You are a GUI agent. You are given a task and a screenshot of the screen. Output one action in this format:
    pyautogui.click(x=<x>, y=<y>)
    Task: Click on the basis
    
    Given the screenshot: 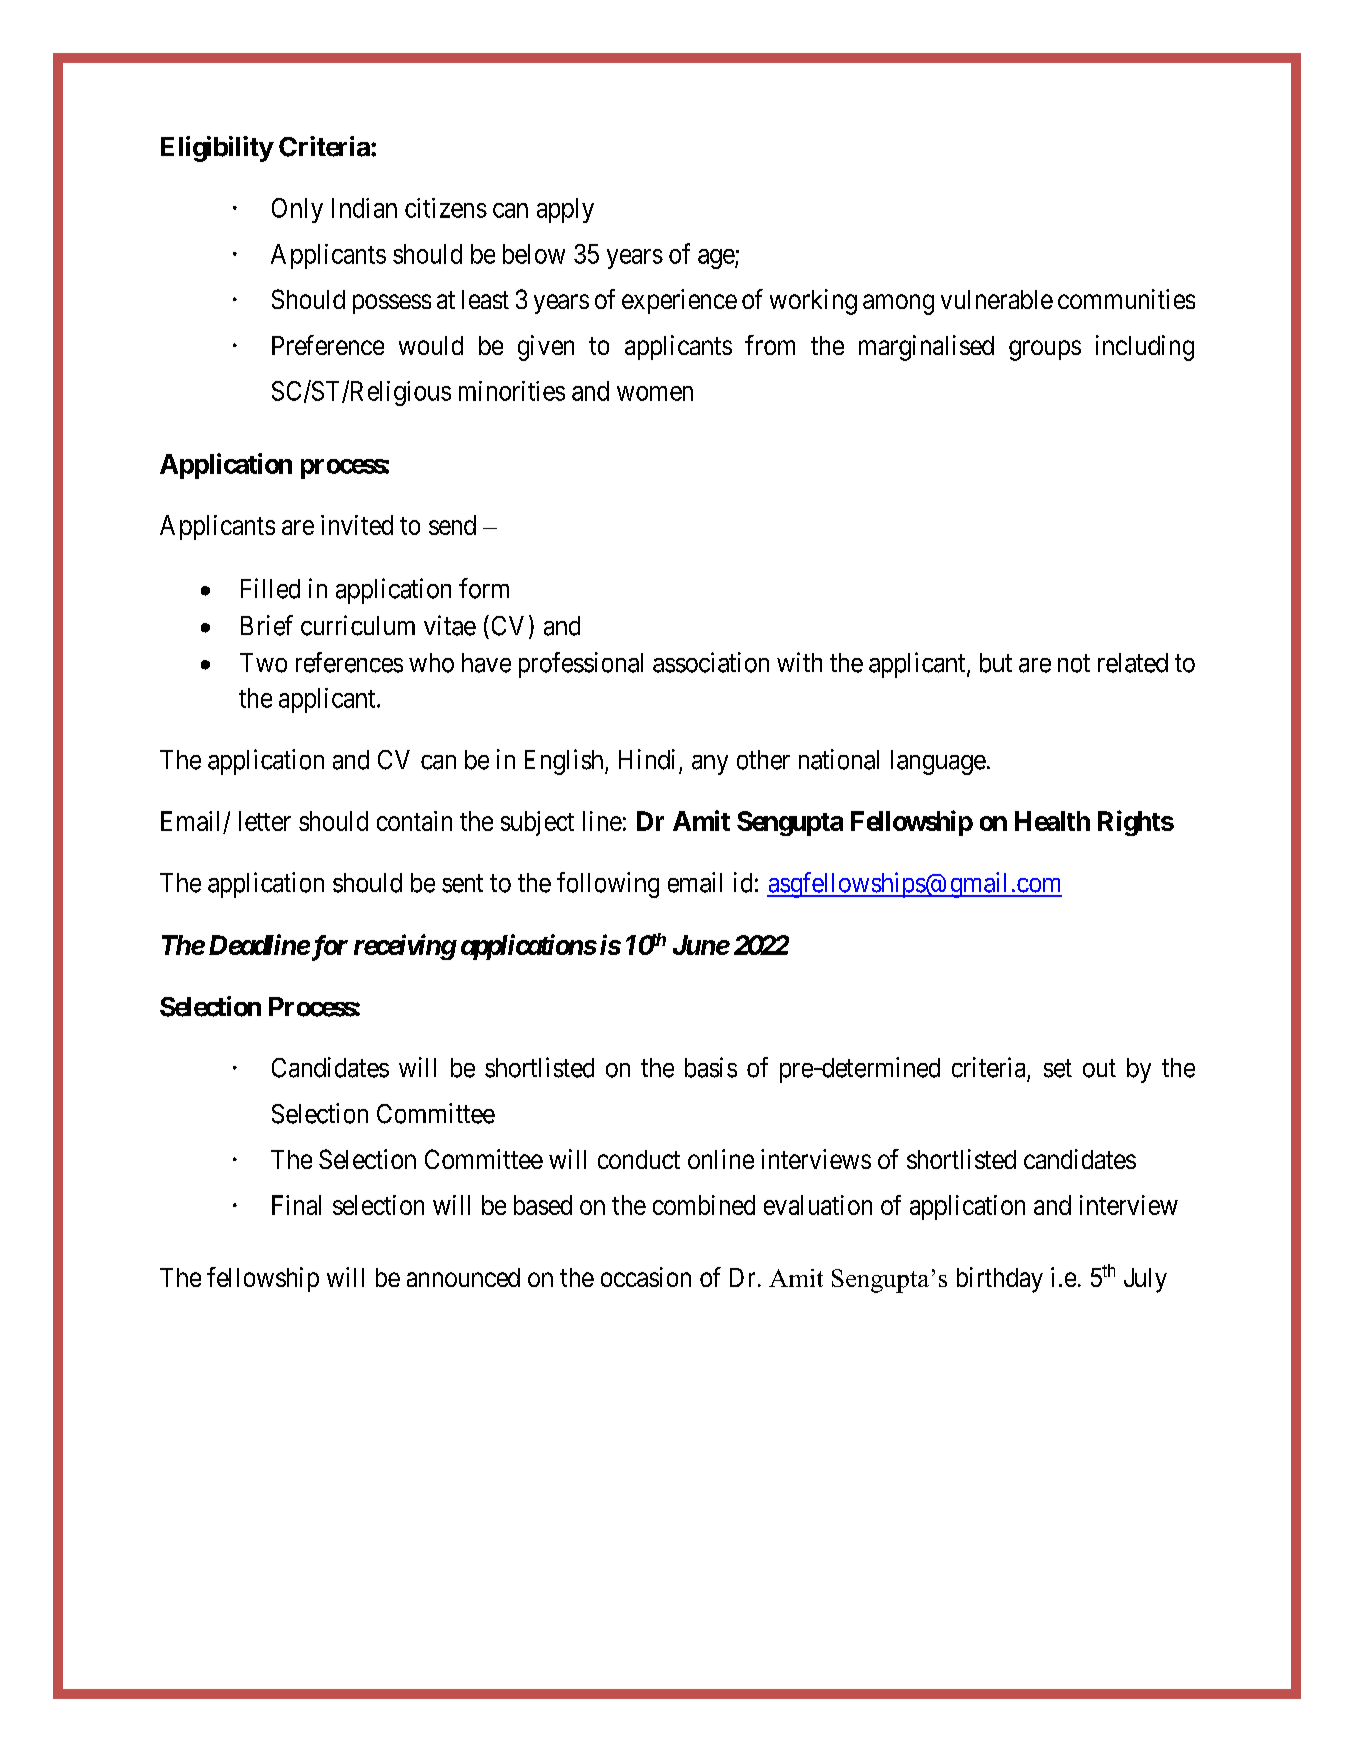 What is the action you would take?
    pyautogui.click(x=711, y=1067)
